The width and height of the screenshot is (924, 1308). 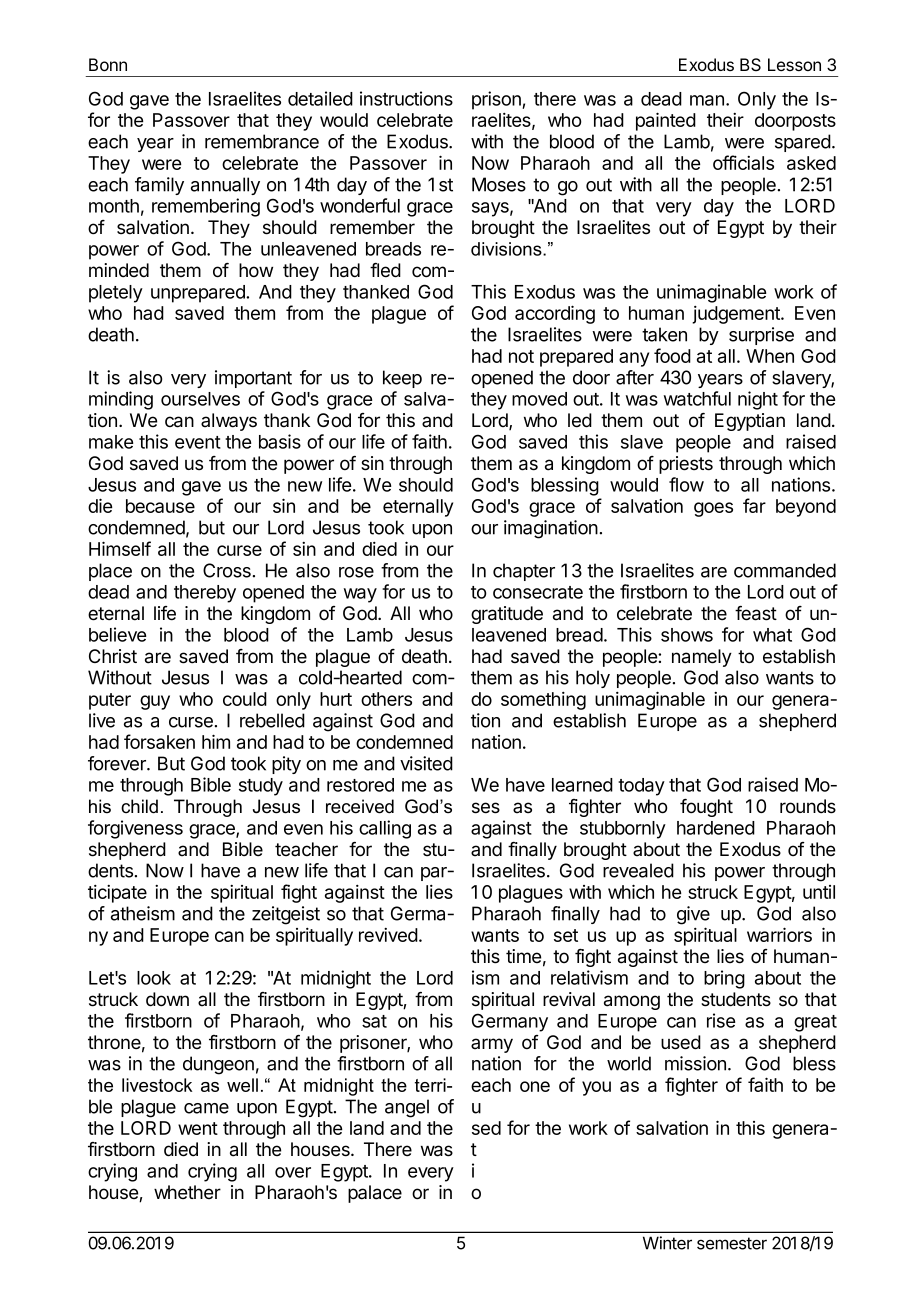 I want to click on remembrance, so click(x=262, y=141).
